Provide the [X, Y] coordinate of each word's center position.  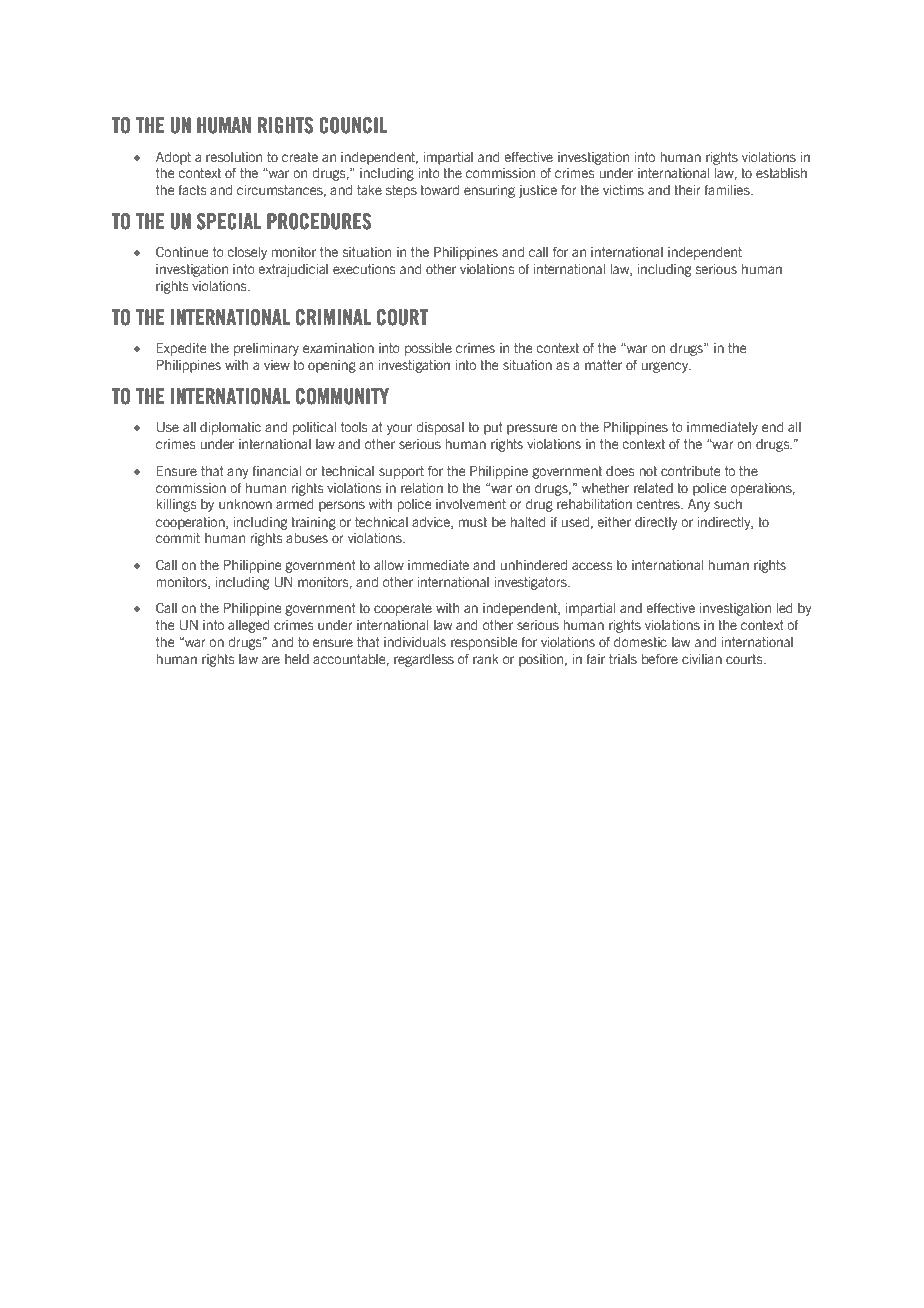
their [687, 190]
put [493, 428]
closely [247, 253]
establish [781, 173]
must [473, 522]
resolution [234, 157]
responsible [484, 643]
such [728, 504]
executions [364, 269]
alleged [249, 626]
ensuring [489, 191]
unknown [245, 504]
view [277, 365]
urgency [666, 367]
